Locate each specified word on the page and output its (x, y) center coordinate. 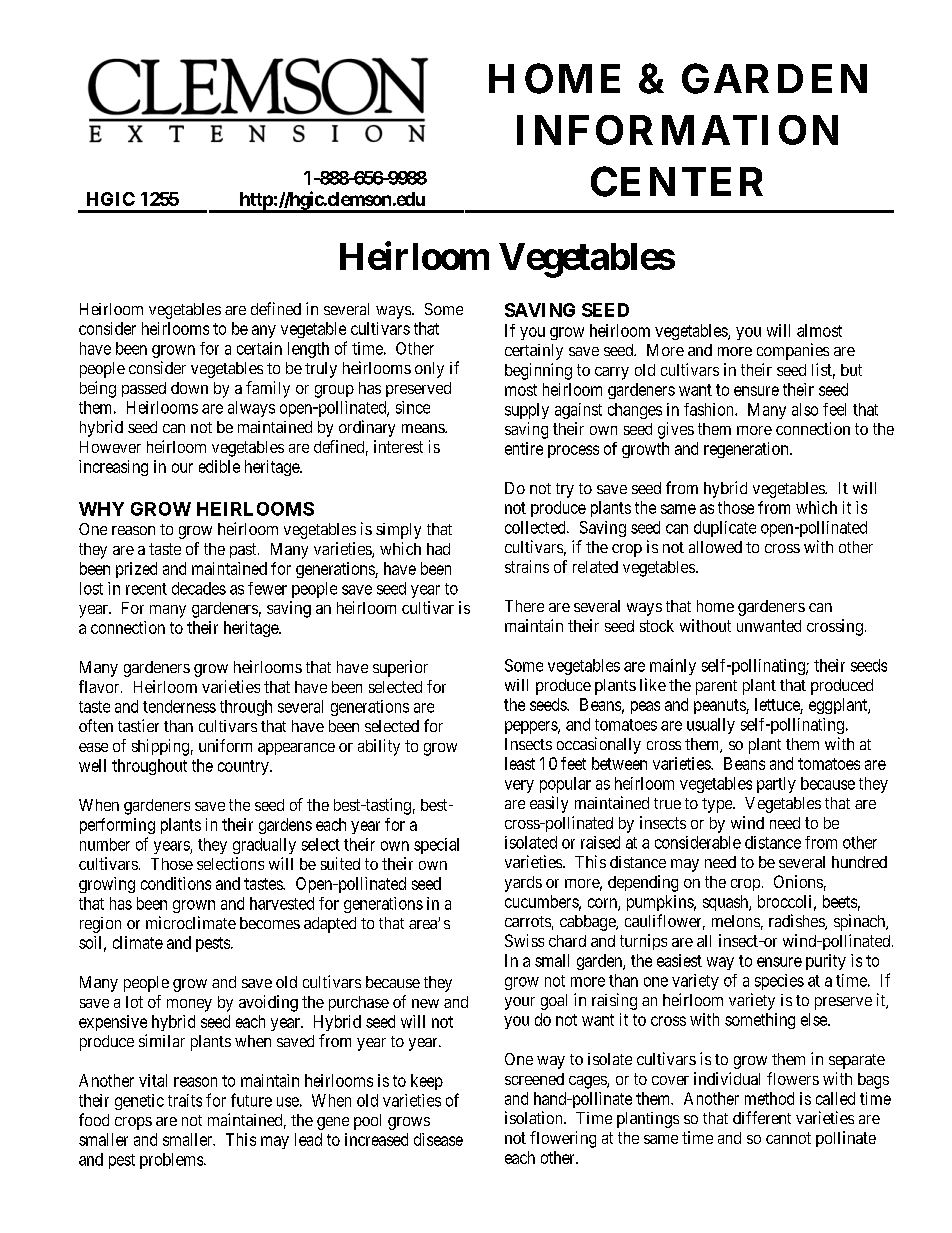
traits (185, 1100)
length (308, 350)
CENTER (677, 181)
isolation (535, 1117)
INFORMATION (677, 130)
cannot (788, 1138)
